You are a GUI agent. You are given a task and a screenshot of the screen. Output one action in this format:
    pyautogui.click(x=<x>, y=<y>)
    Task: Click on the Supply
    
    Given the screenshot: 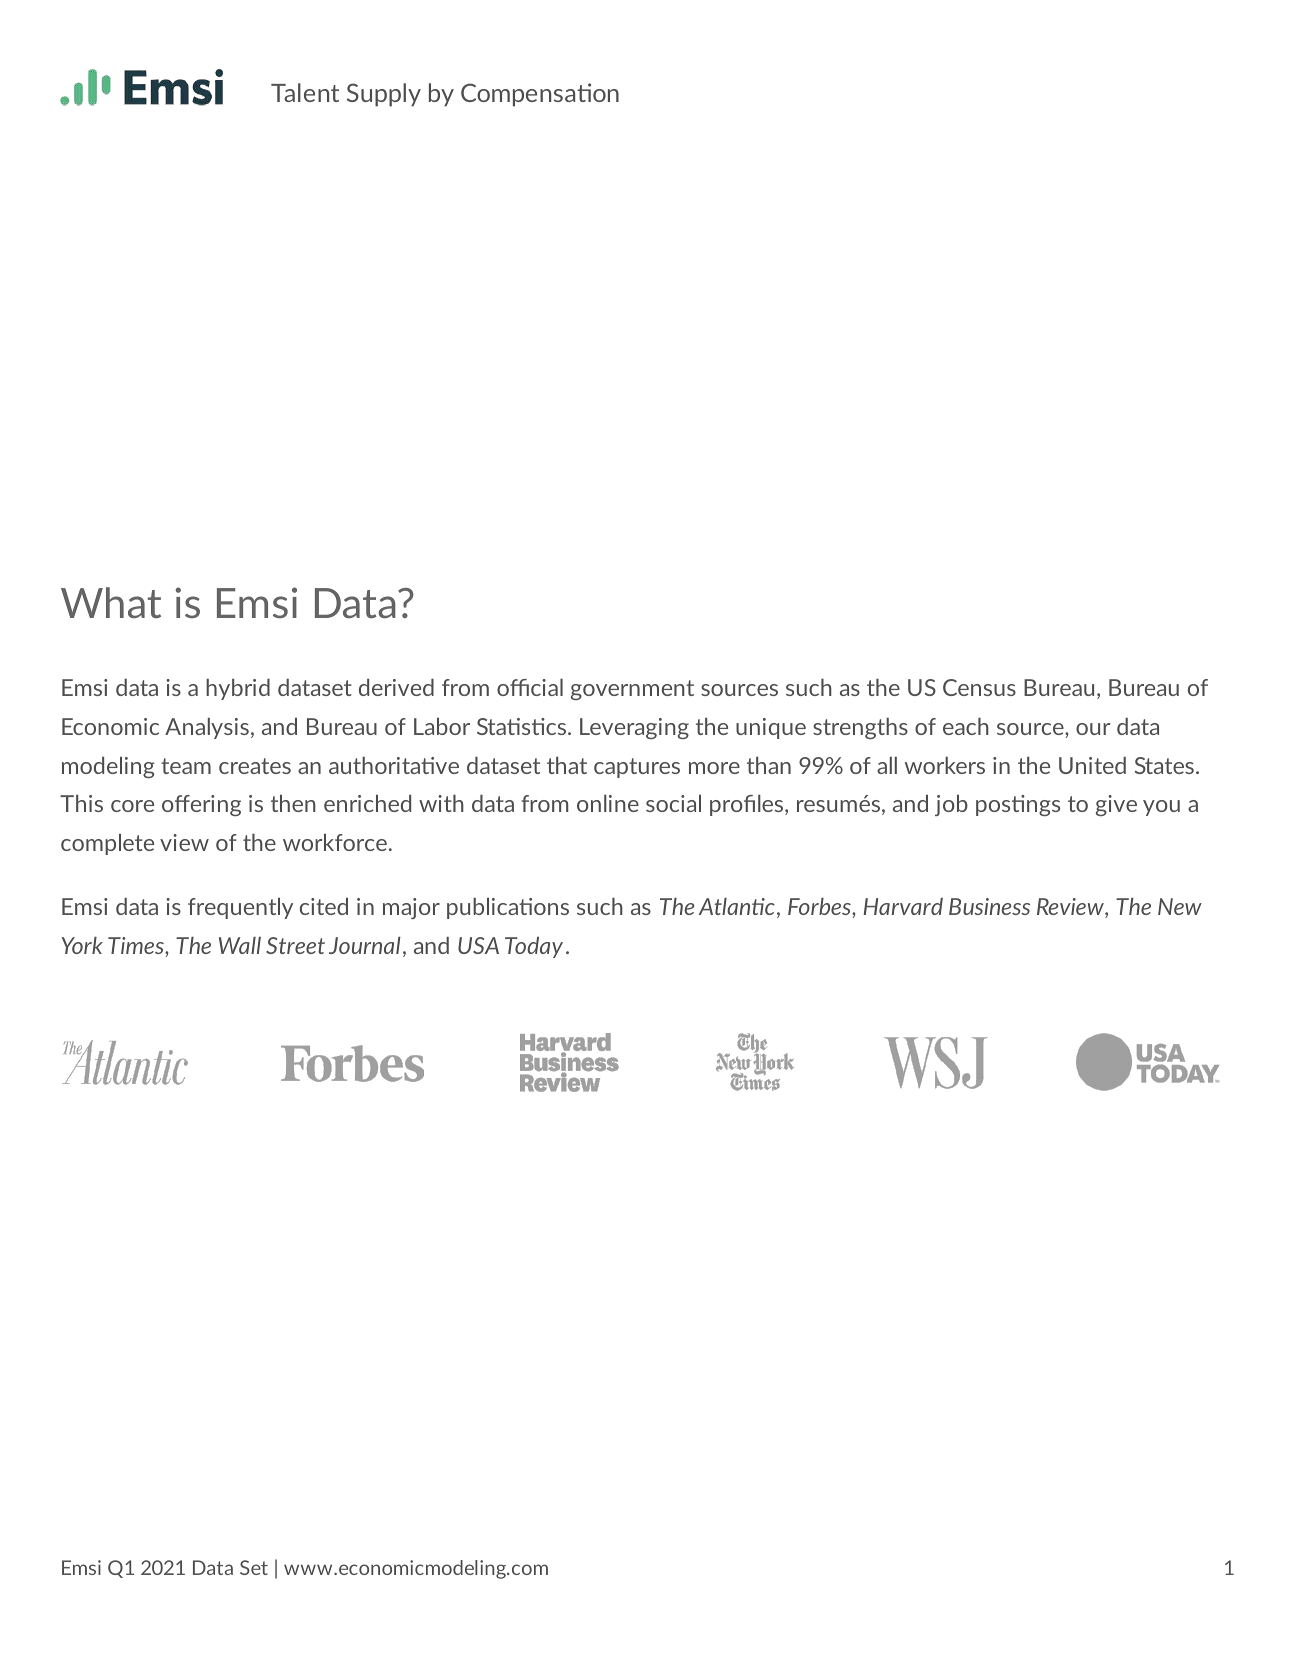 What is the action you would take?
    pyautogui.click(x=384, y=95)
